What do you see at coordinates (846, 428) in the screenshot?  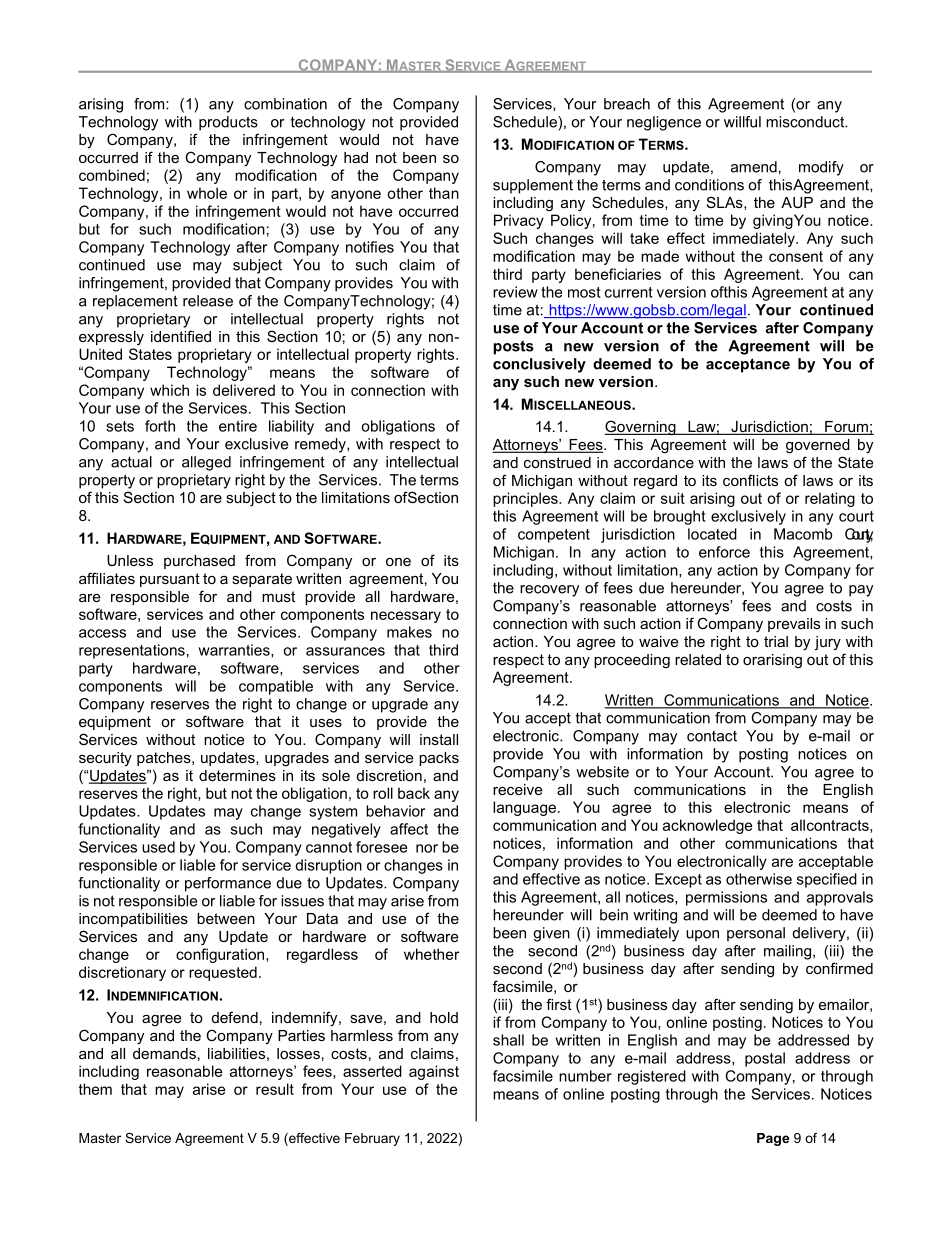 I see `Forum` at bounding box center [846, 428].
